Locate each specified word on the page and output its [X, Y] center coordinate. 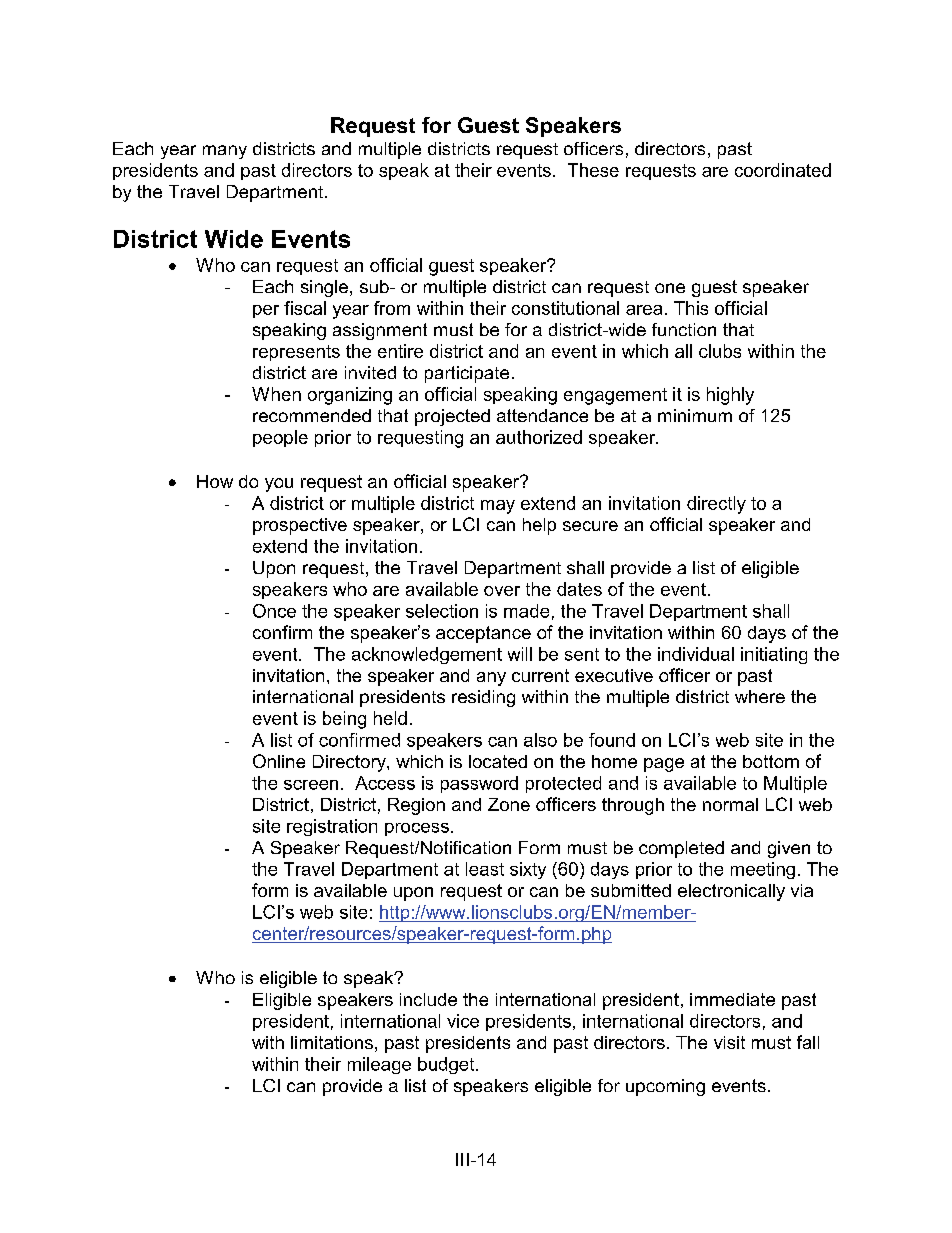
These [593, 170]
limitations [332, 1042]
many [225, 152]
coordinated [783, 170]
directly [716, 505]
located [498, 761]
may [498, 507]
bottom [771, 761]
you [279, 485]
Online [279, 761]
